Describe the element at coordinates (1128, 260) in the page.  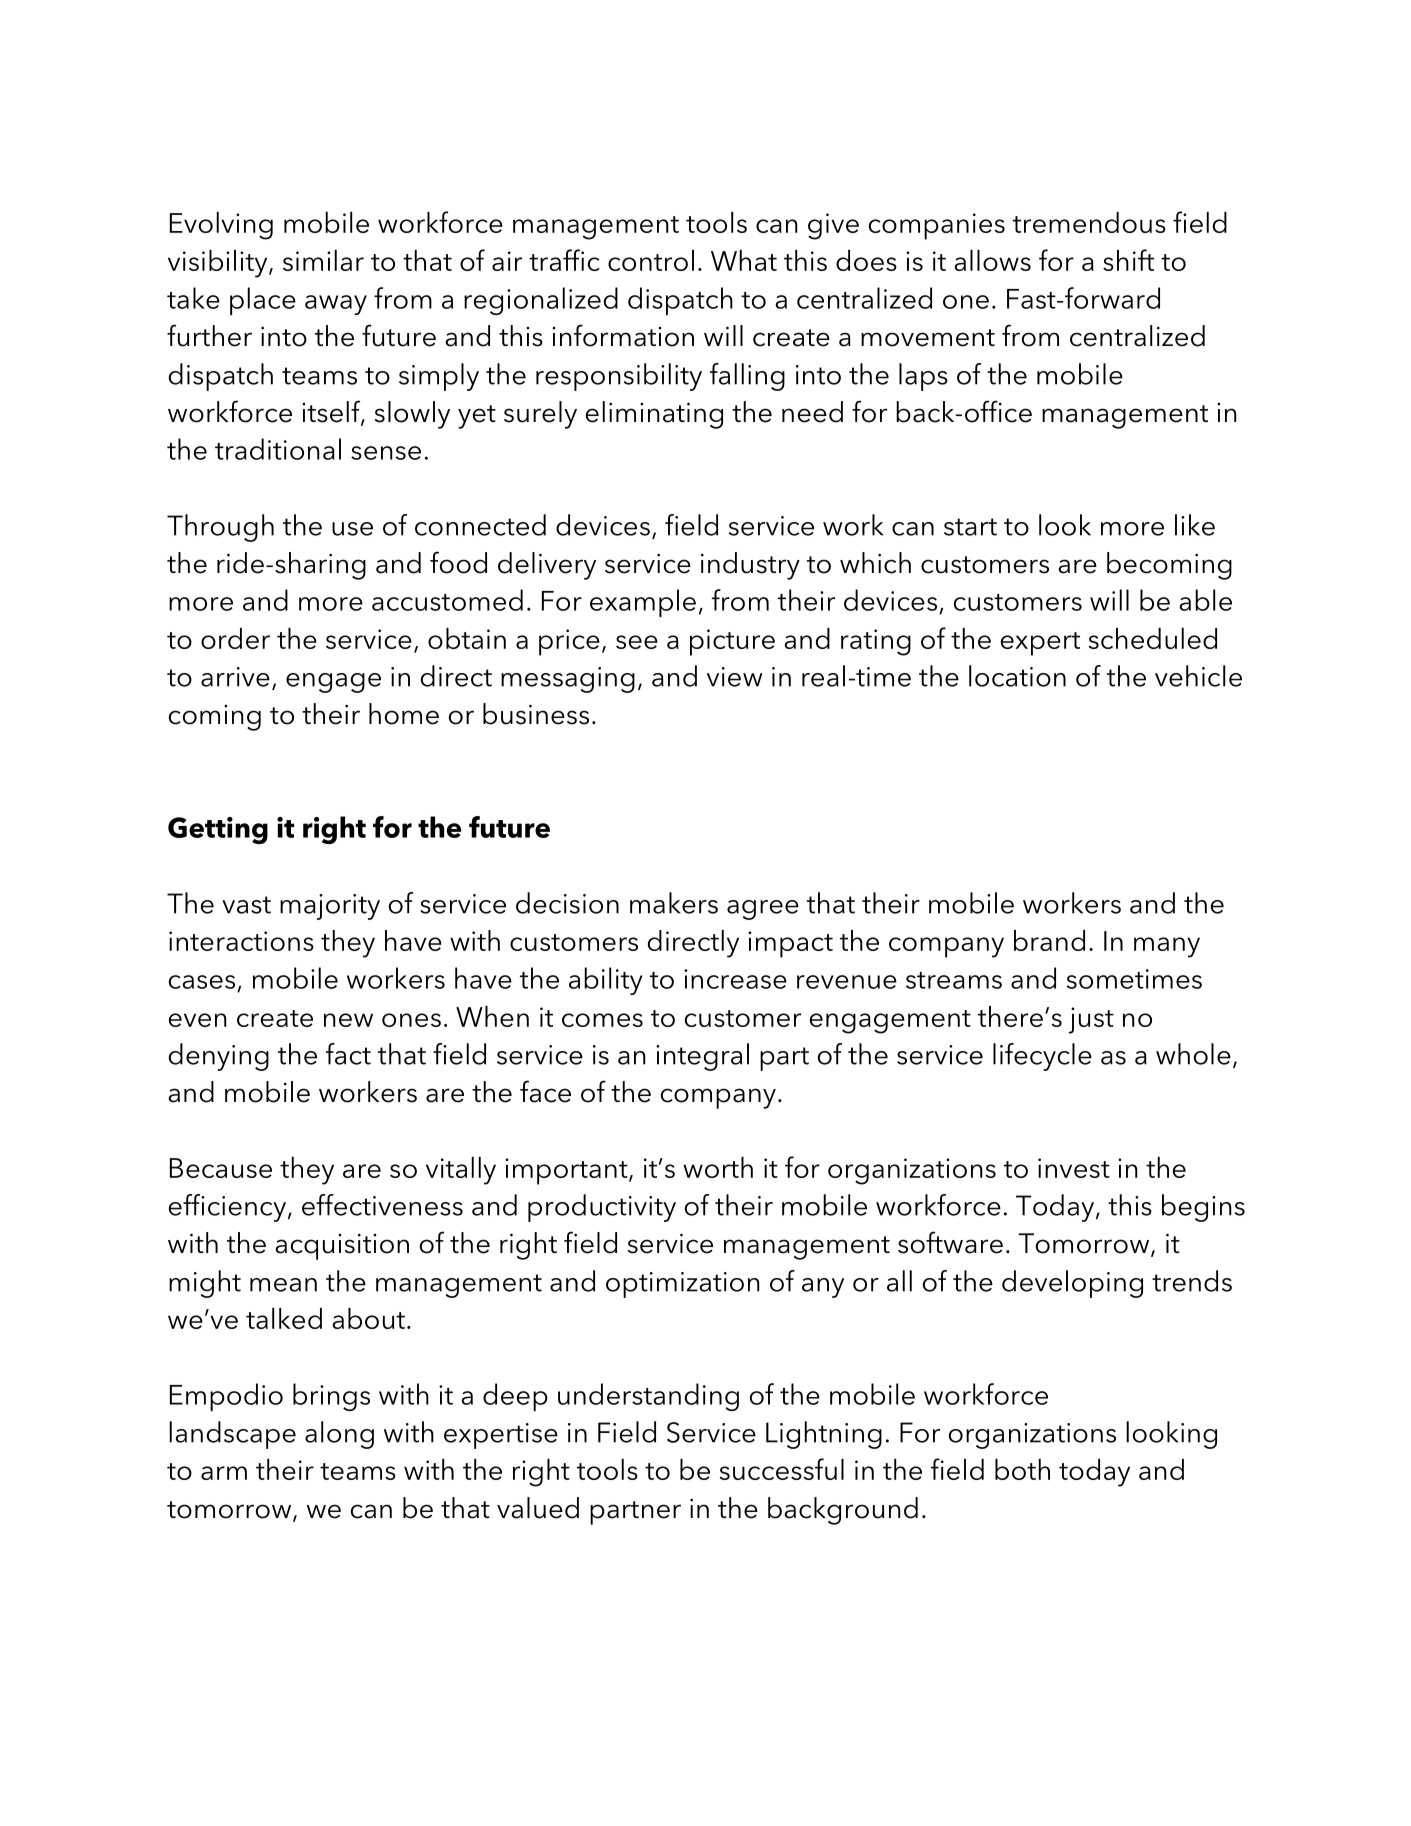
I see `shift` at that location.
